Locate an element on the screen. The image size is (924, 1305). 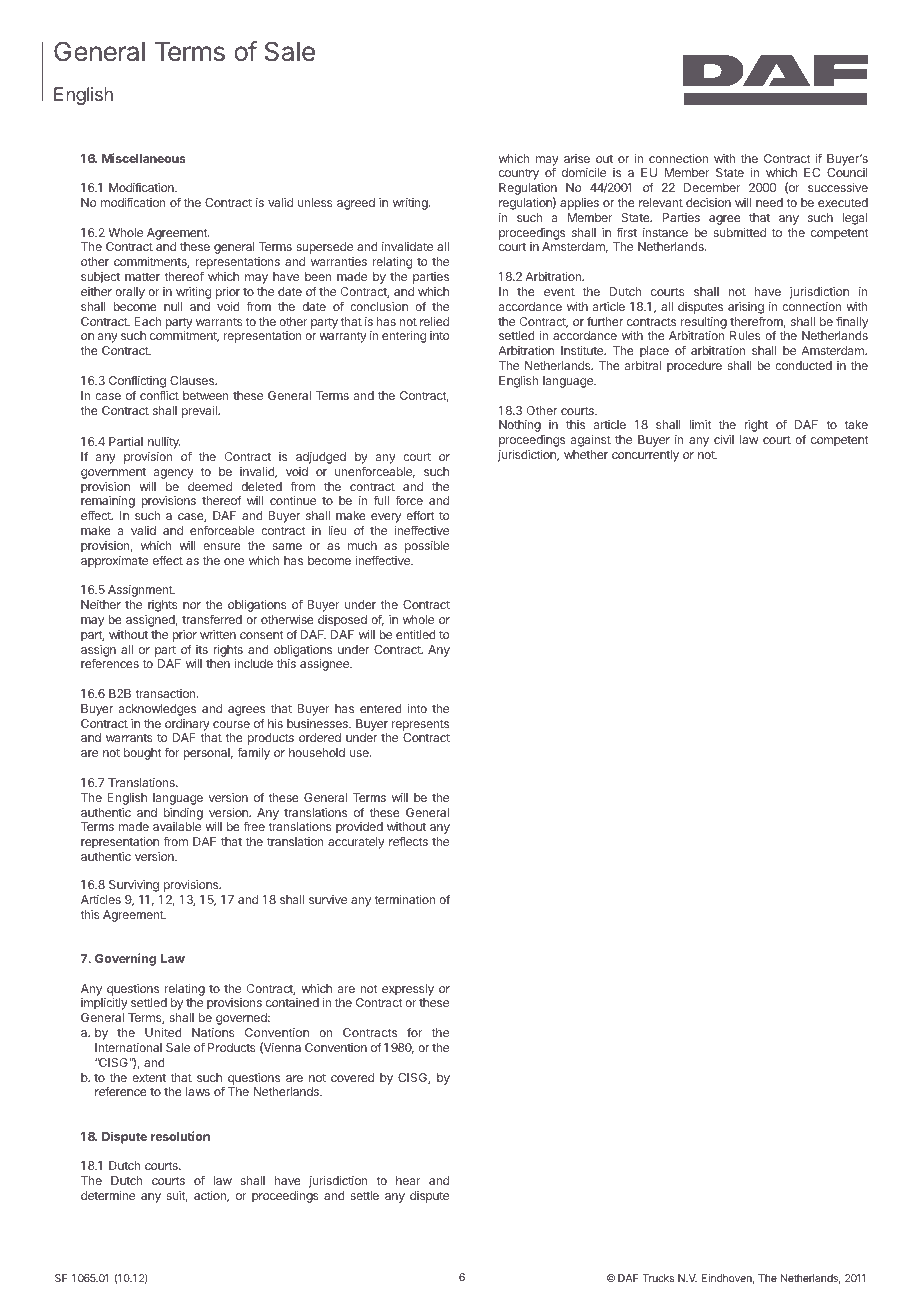
entitled is located at coordinates (416, 634).
